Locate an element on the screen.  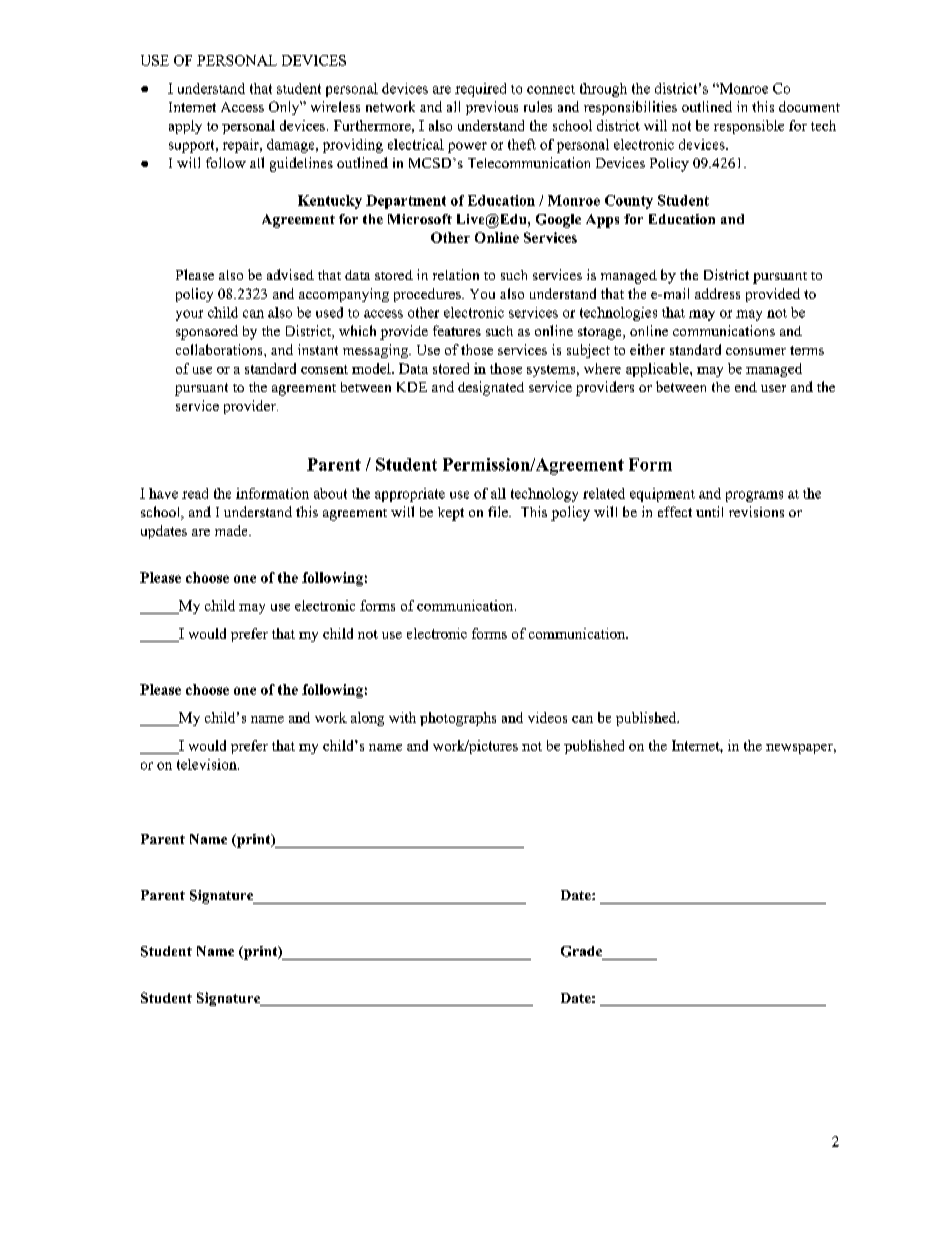
read is located at coordinates (195, 493).
